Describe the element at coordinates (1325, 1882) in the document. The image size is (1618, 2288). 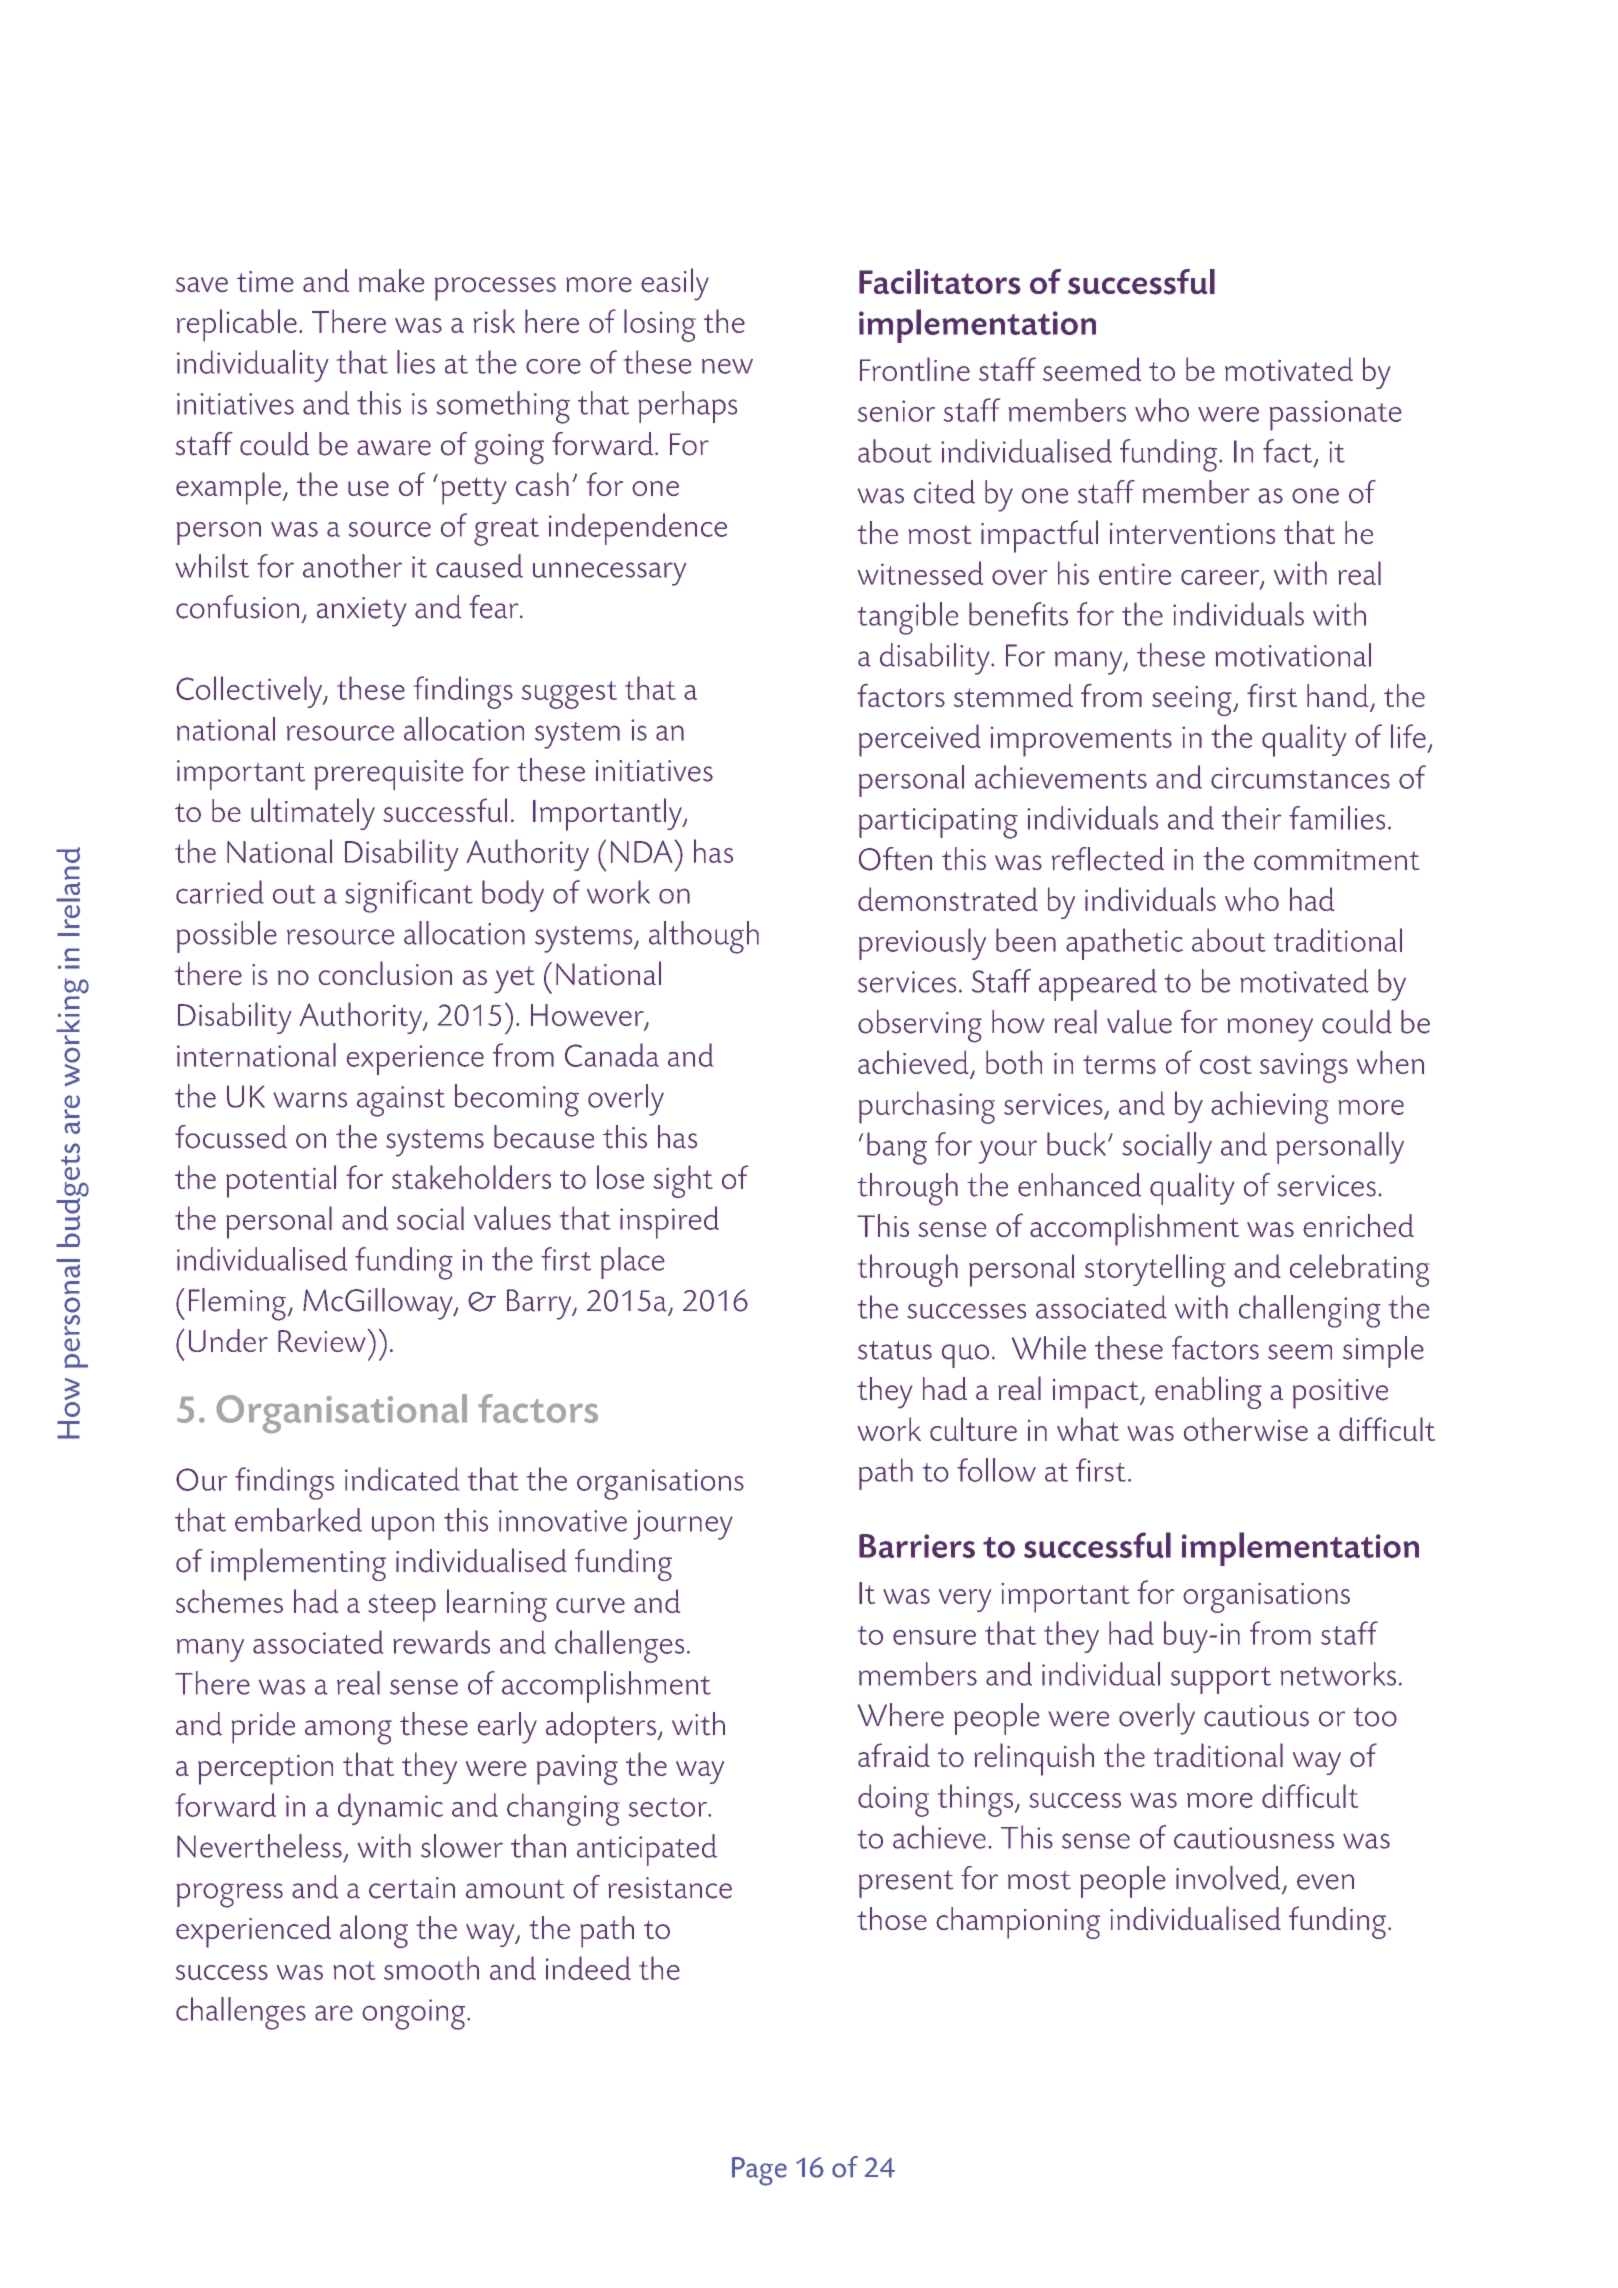
I see `even` at that location.
